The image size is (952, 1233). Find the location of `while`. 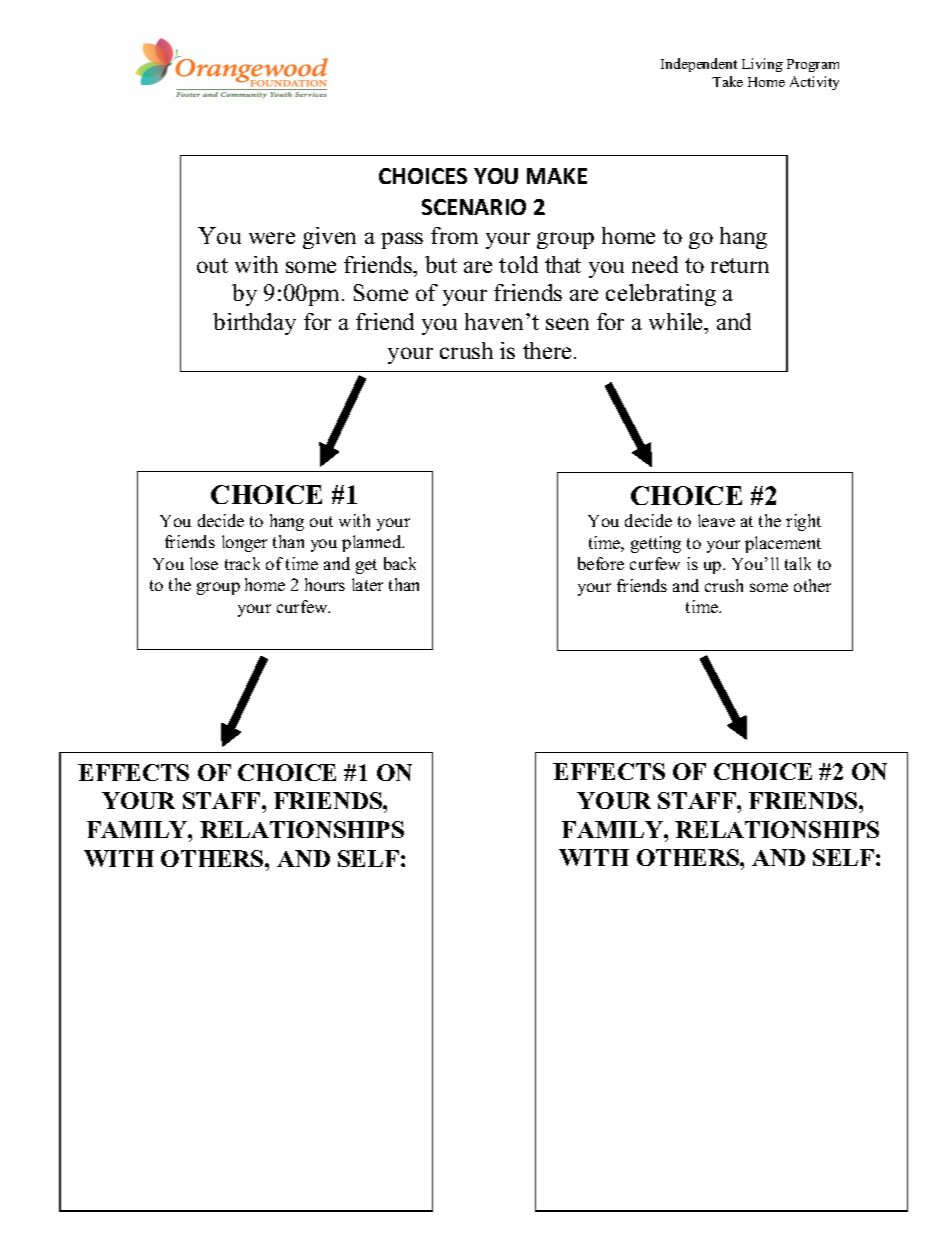

while is located at coordinates (677, 321).
